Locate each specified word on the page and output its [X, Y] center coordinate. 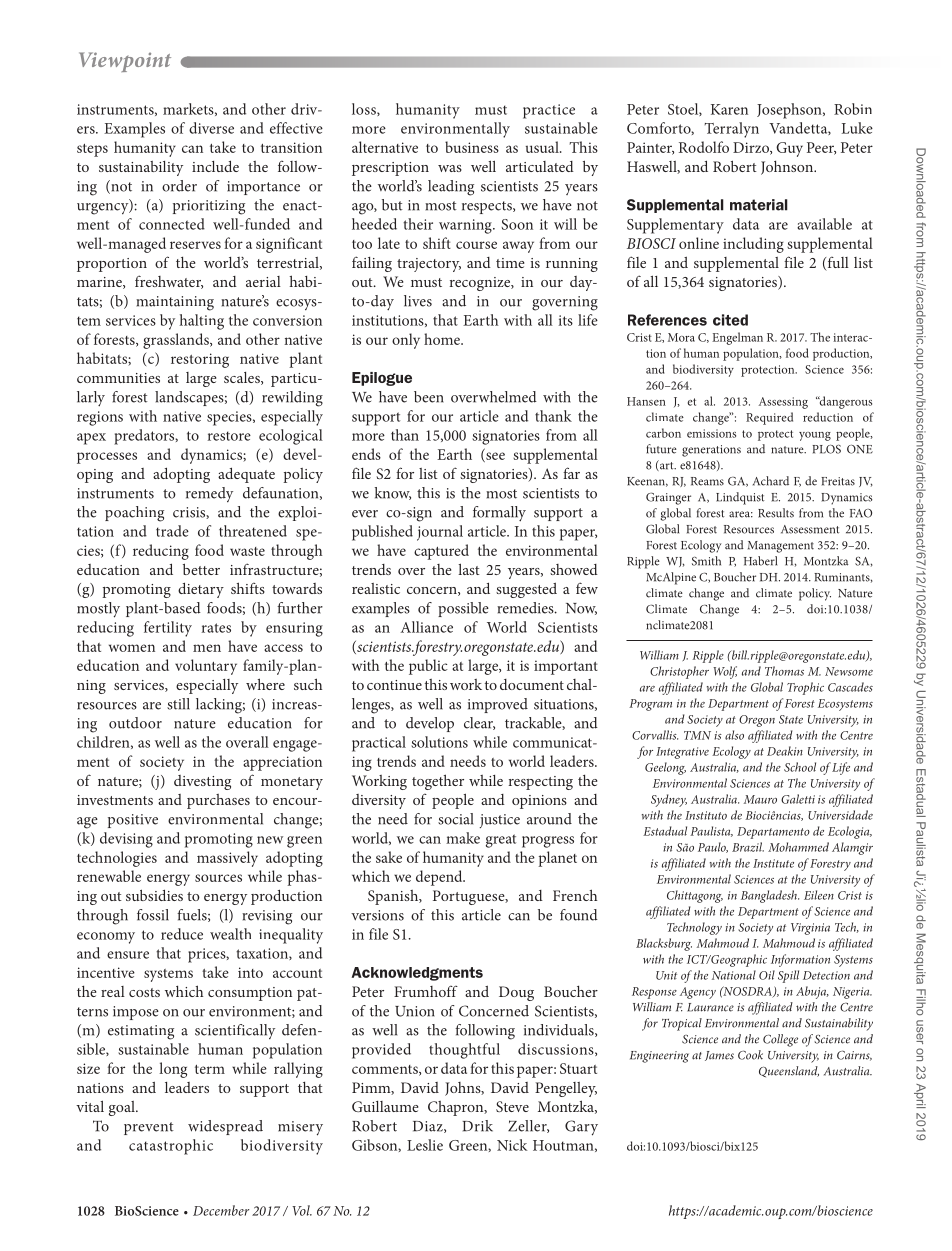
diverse [211, 128]
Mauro [760, 799]
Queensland [789, 1071]
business [472, 147]
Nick [512, 1145]
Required [769, 418]
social [455, 819]
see [494, 457]
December [221, 1210]
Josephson [790, 111]
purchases [218, 801]
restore [229, 436]
